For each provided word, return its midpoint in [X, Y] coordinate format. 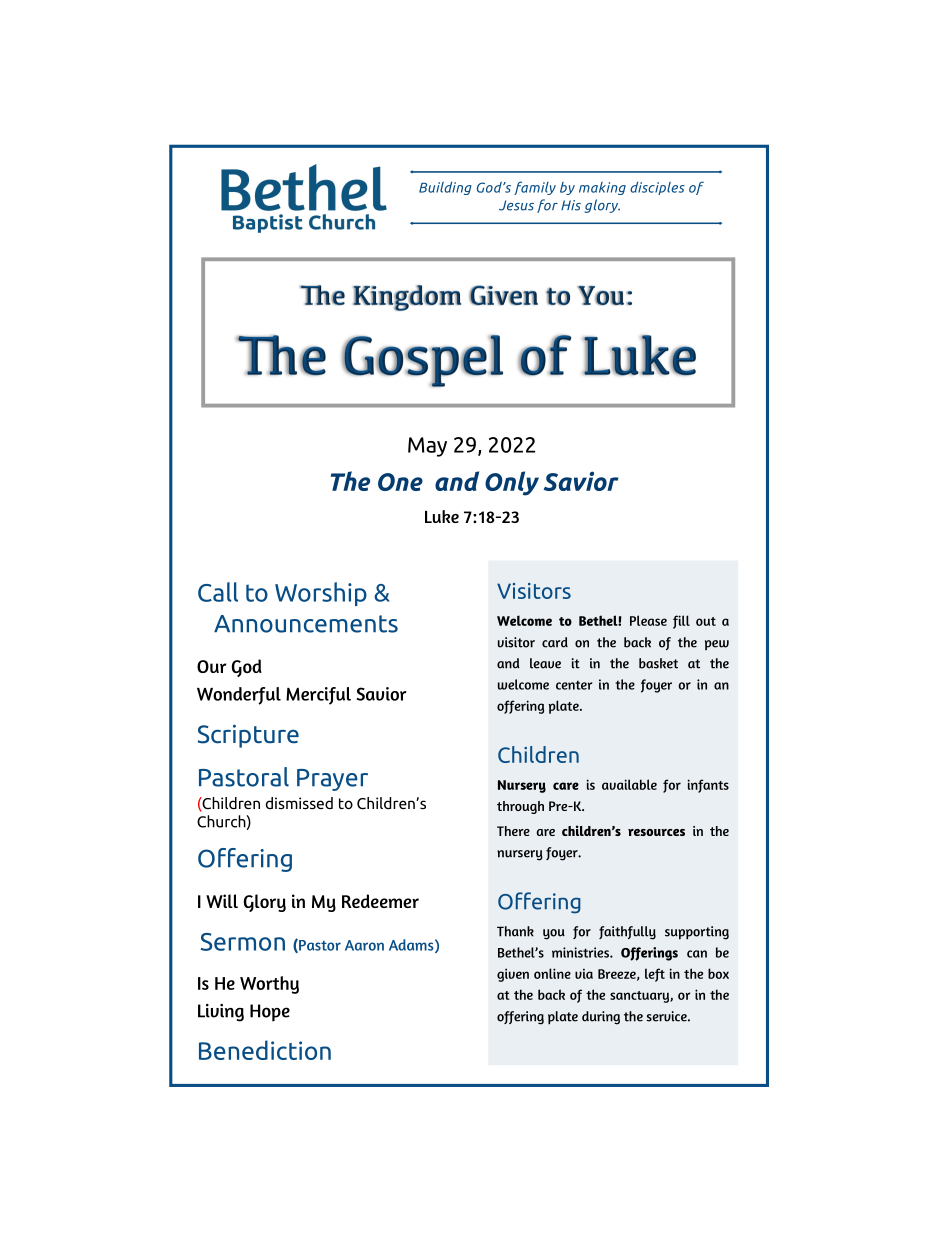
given [513, 975]
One [400, 482]
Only [512, 483]
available [629, 784]
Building [445, 188]
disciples [657, 188]
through [520, 807]
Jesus [516, 205]
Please [648, 620]
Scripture [248, 736]
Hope [270, 1013]
